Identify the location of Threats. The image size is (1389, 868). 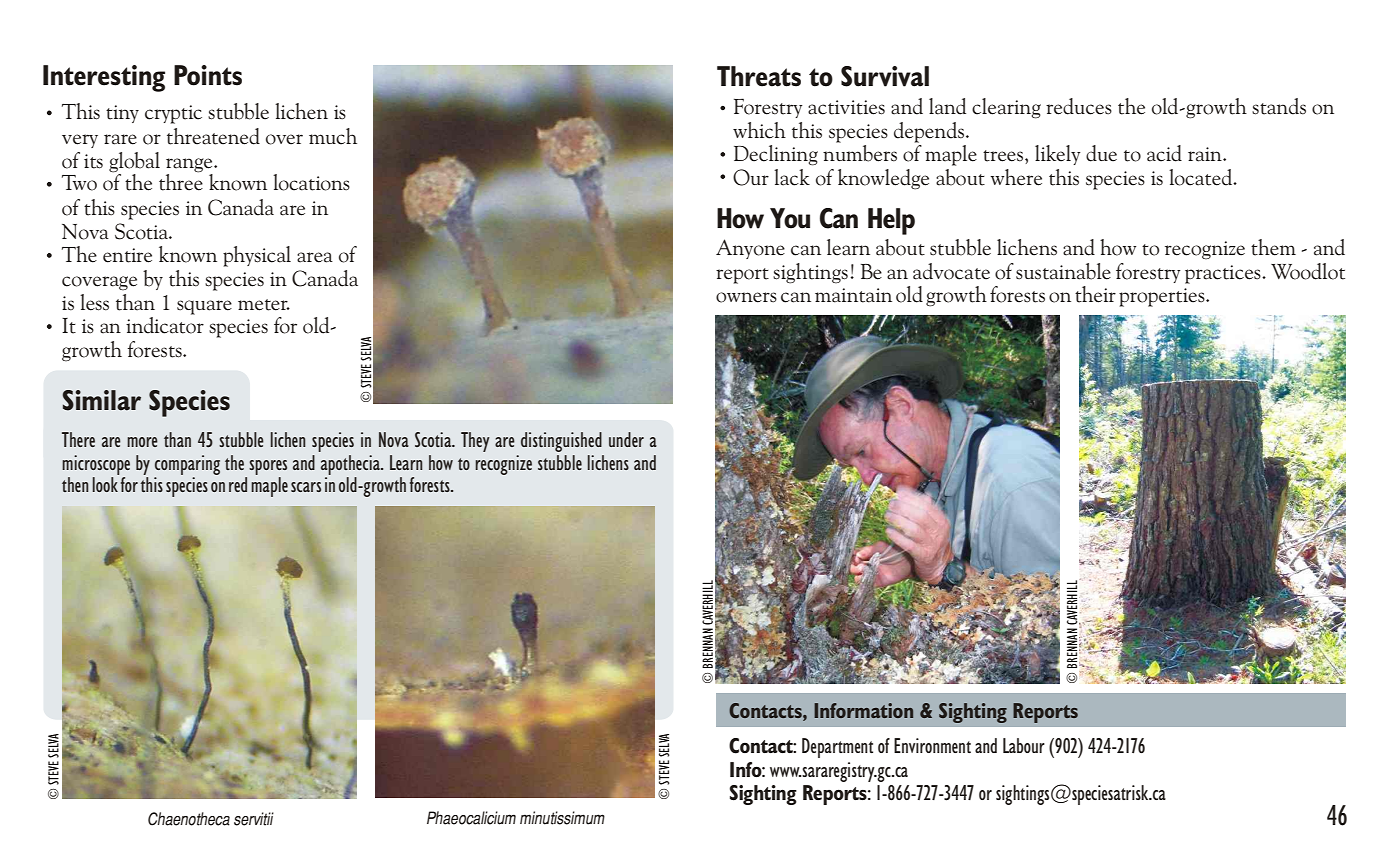
(759, 76).
